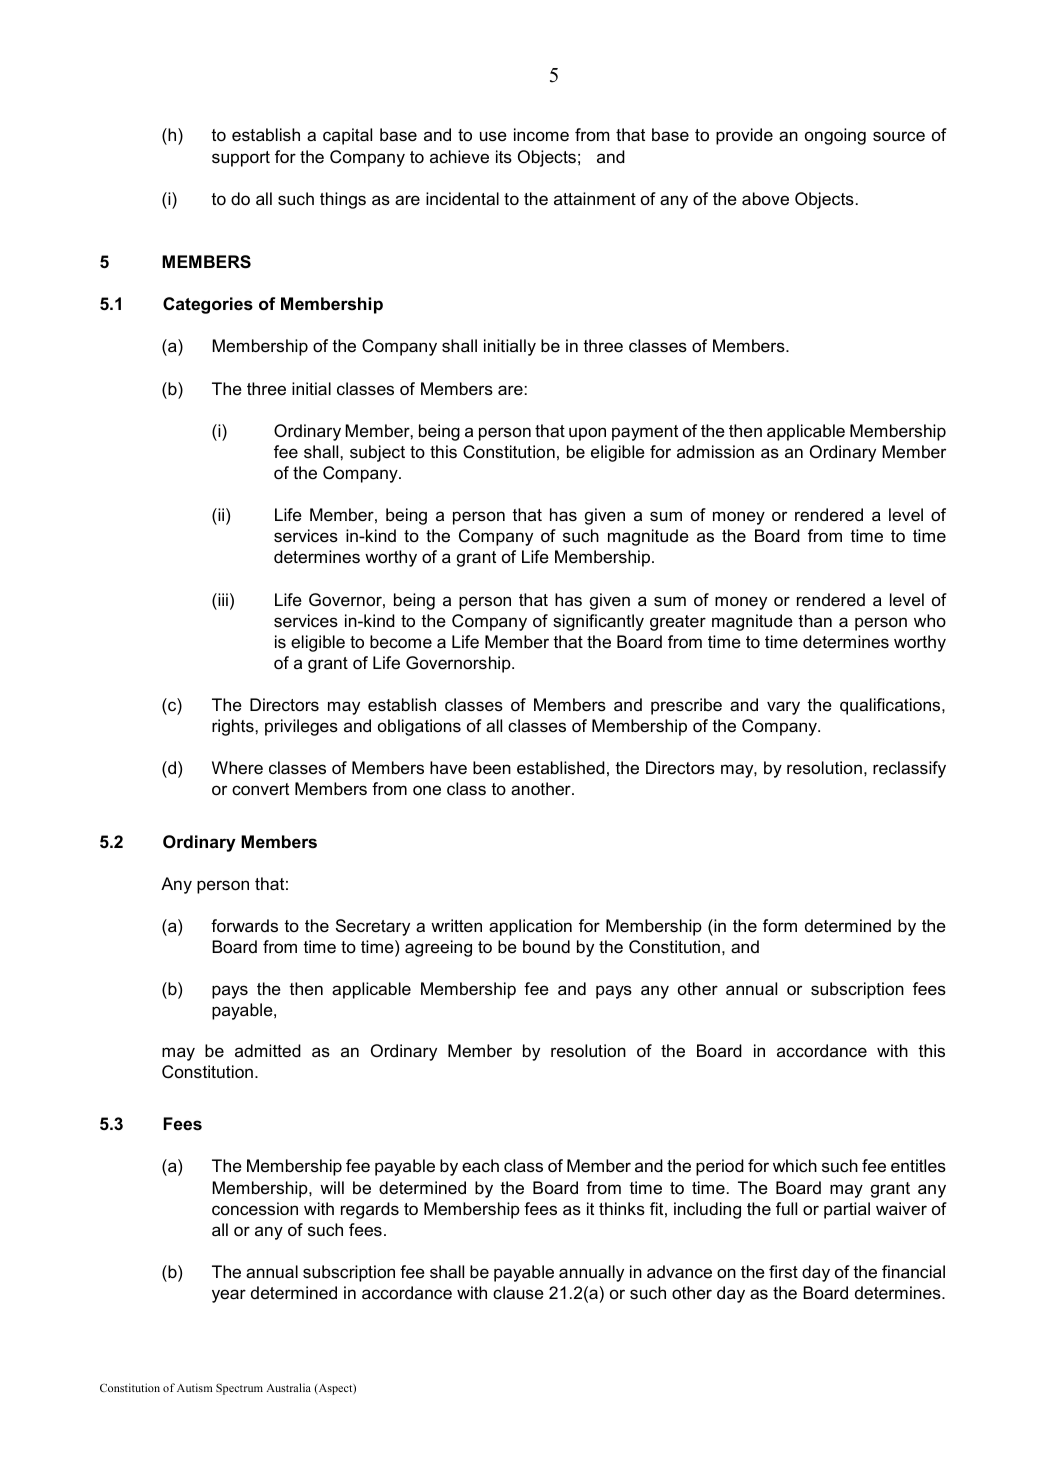  What do you see at coordinates (288, 1387) in the screenshot?
I see `Australia` at bounding box center [288, 1387].
